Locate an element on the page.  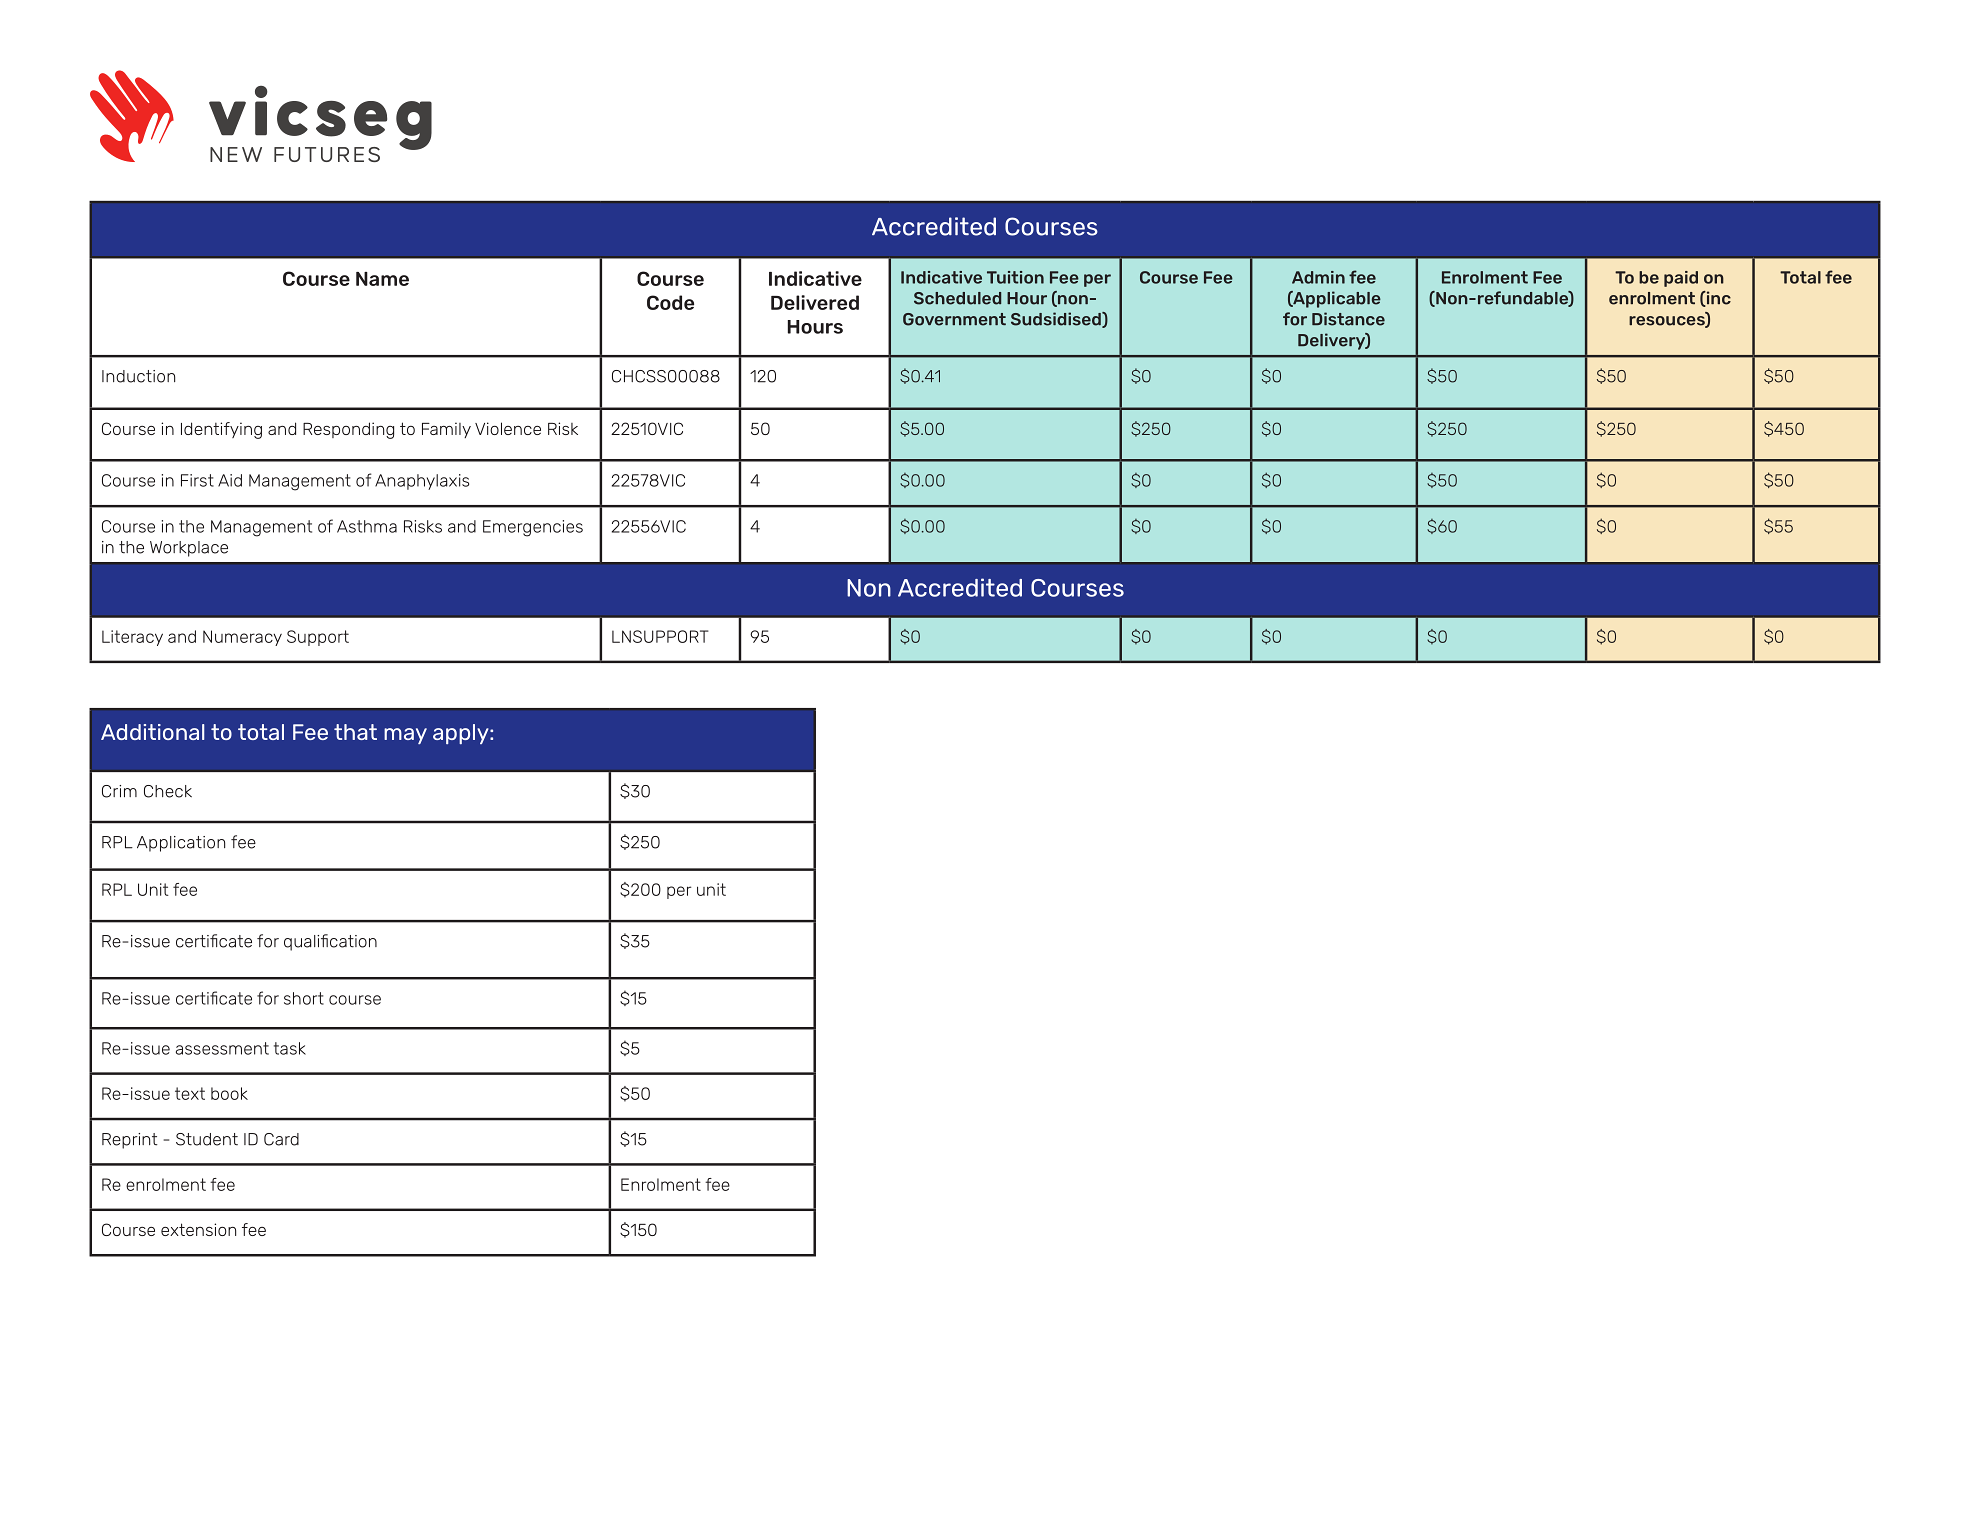
may is located at coordinates (405, 736).
